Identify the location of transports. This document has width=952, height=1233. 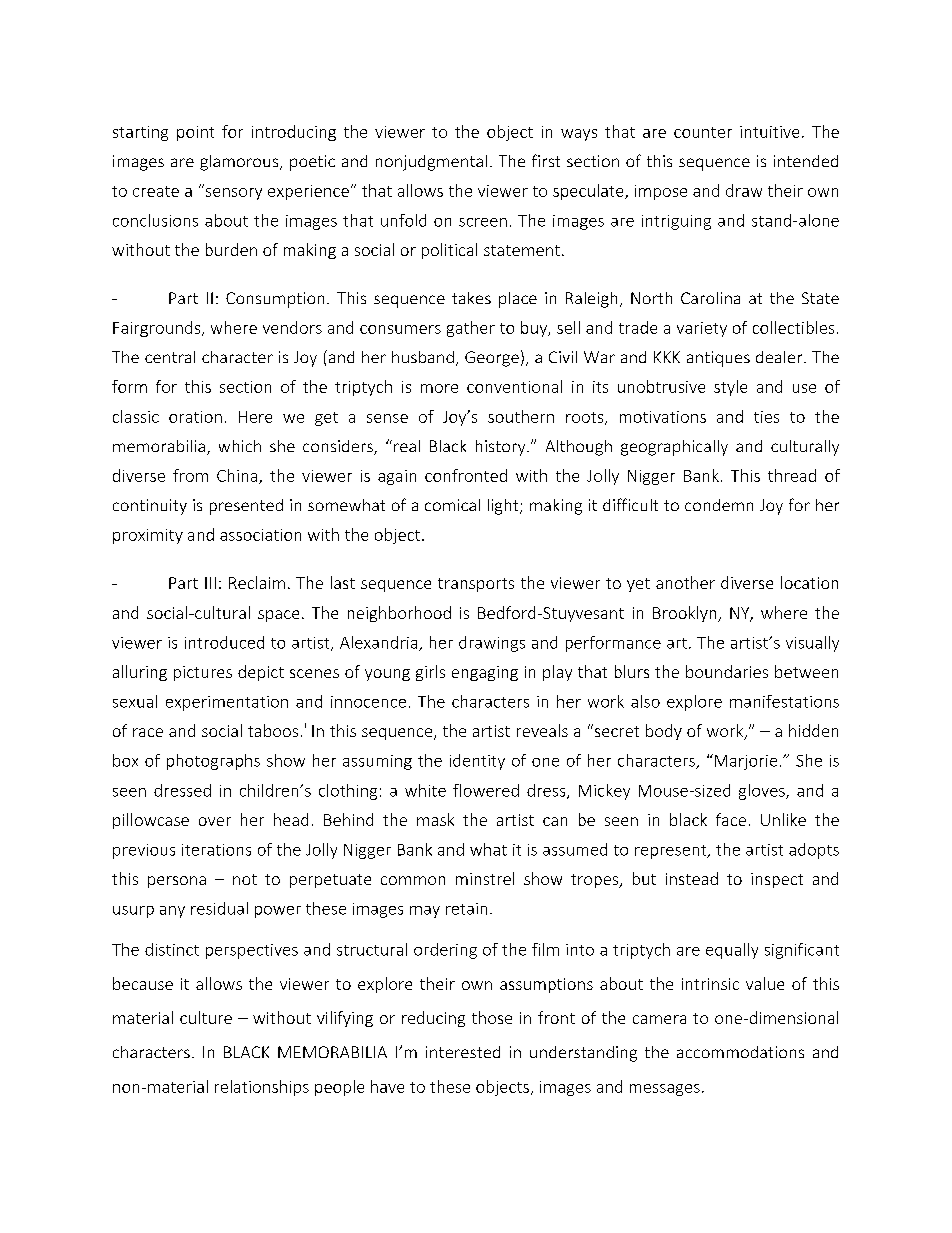
(476, 585).
